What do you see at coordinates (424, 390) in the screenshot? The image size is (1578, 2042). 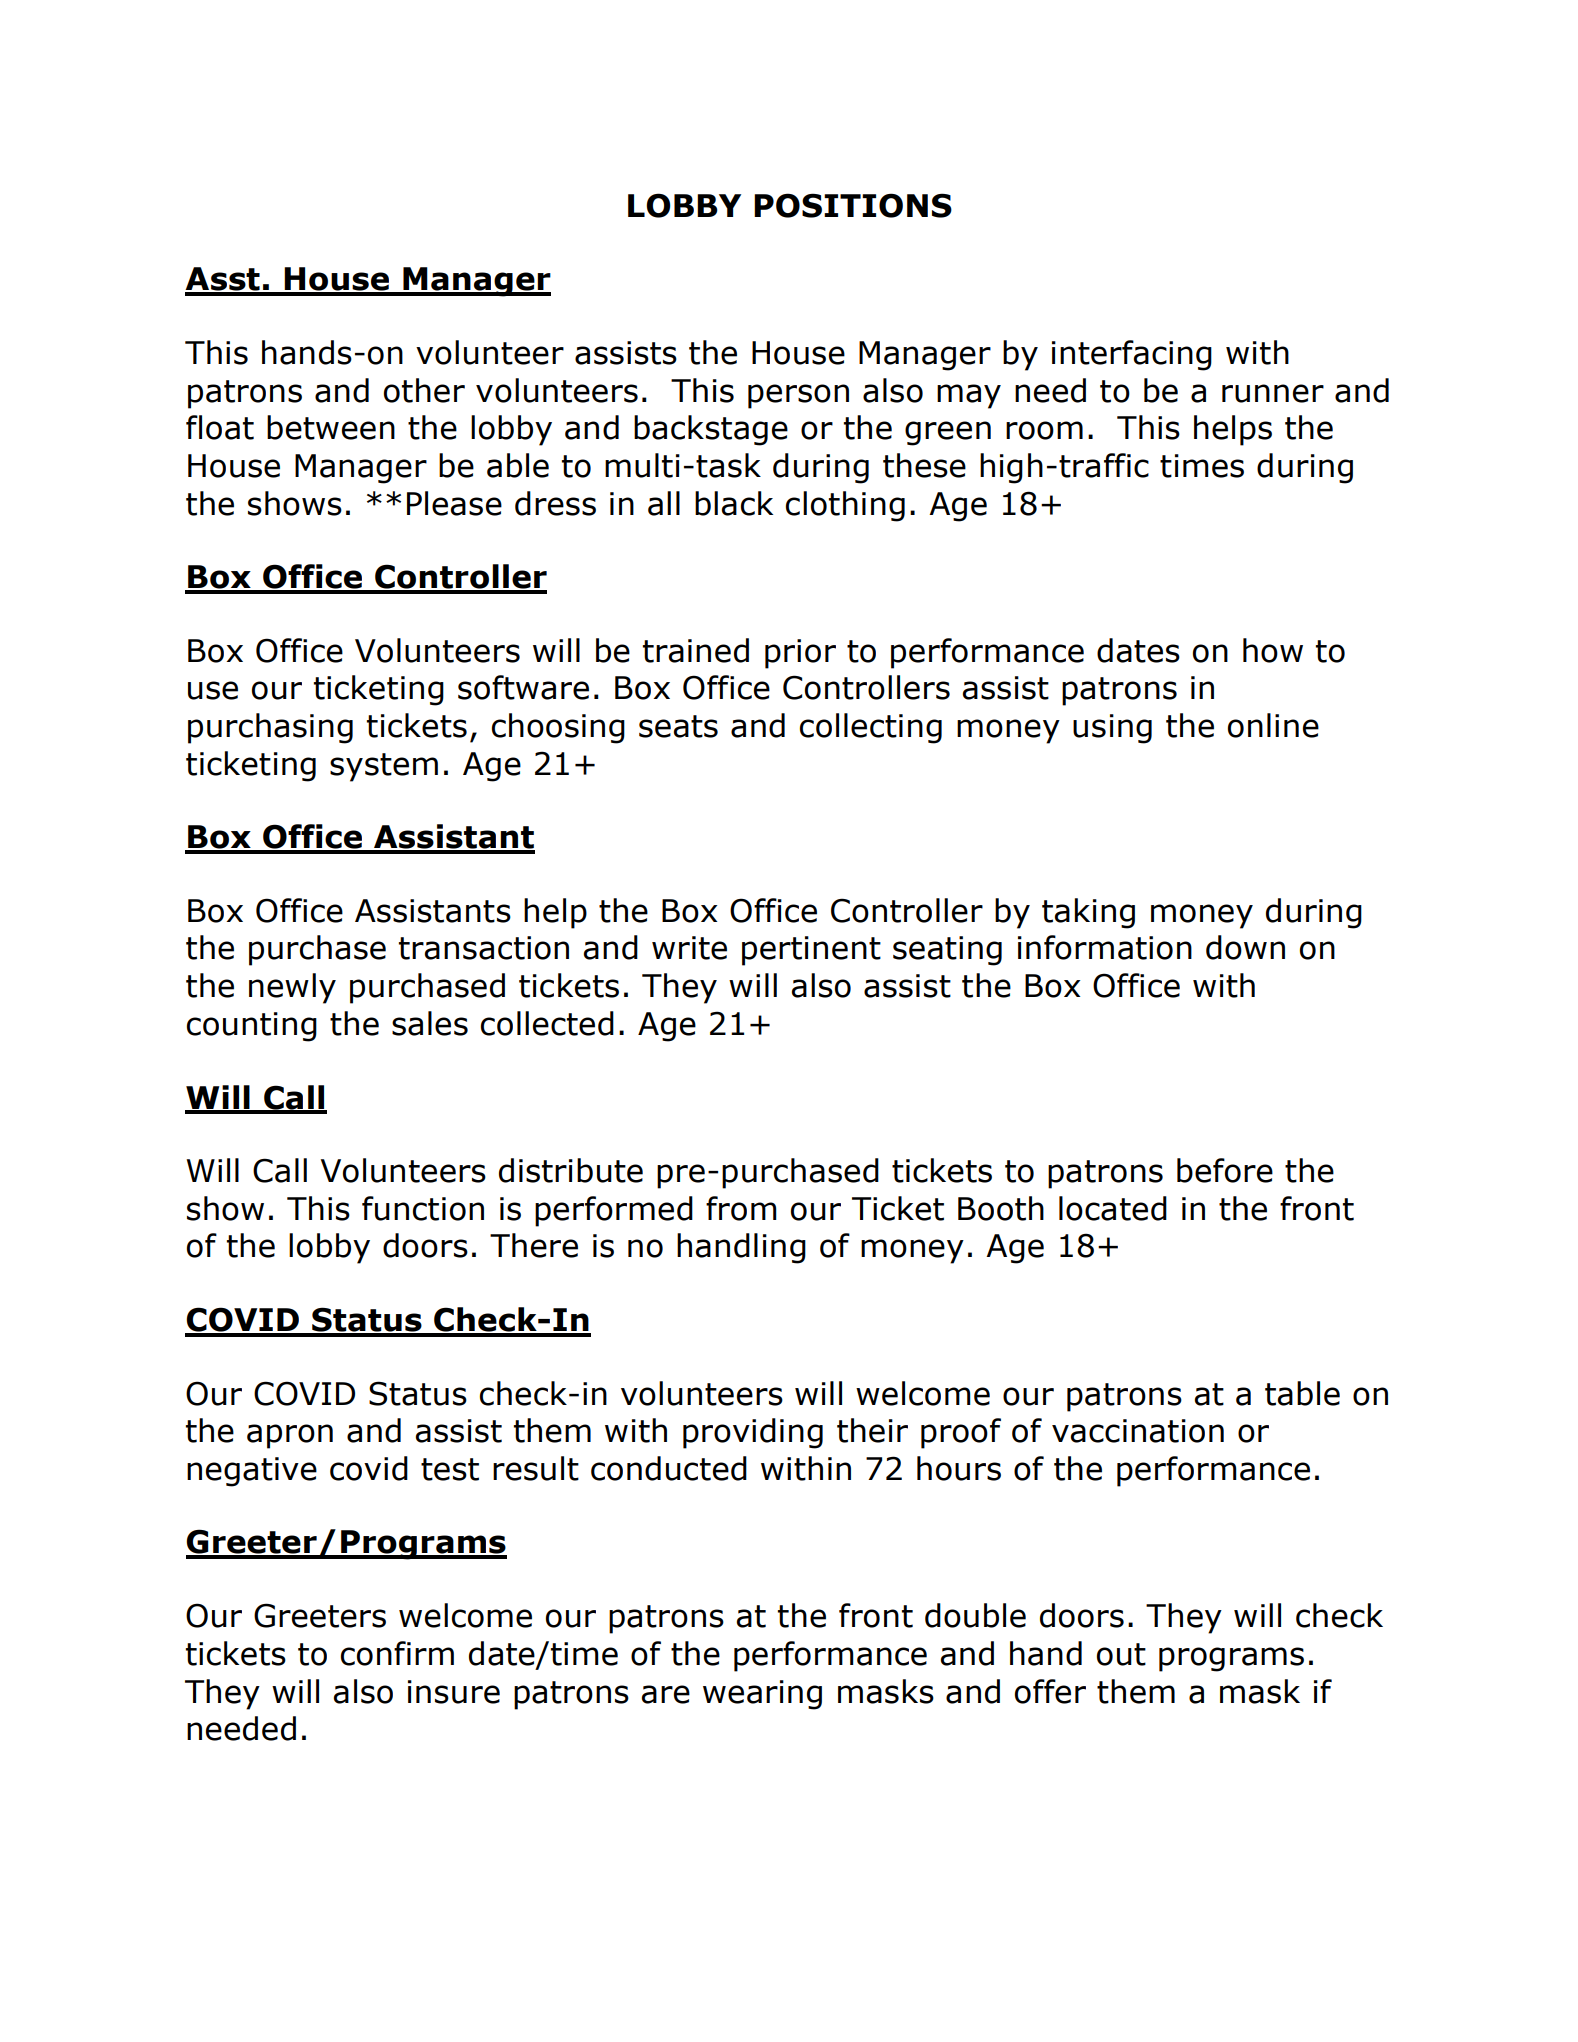 I see `other` at bounding box center [424, 390].
